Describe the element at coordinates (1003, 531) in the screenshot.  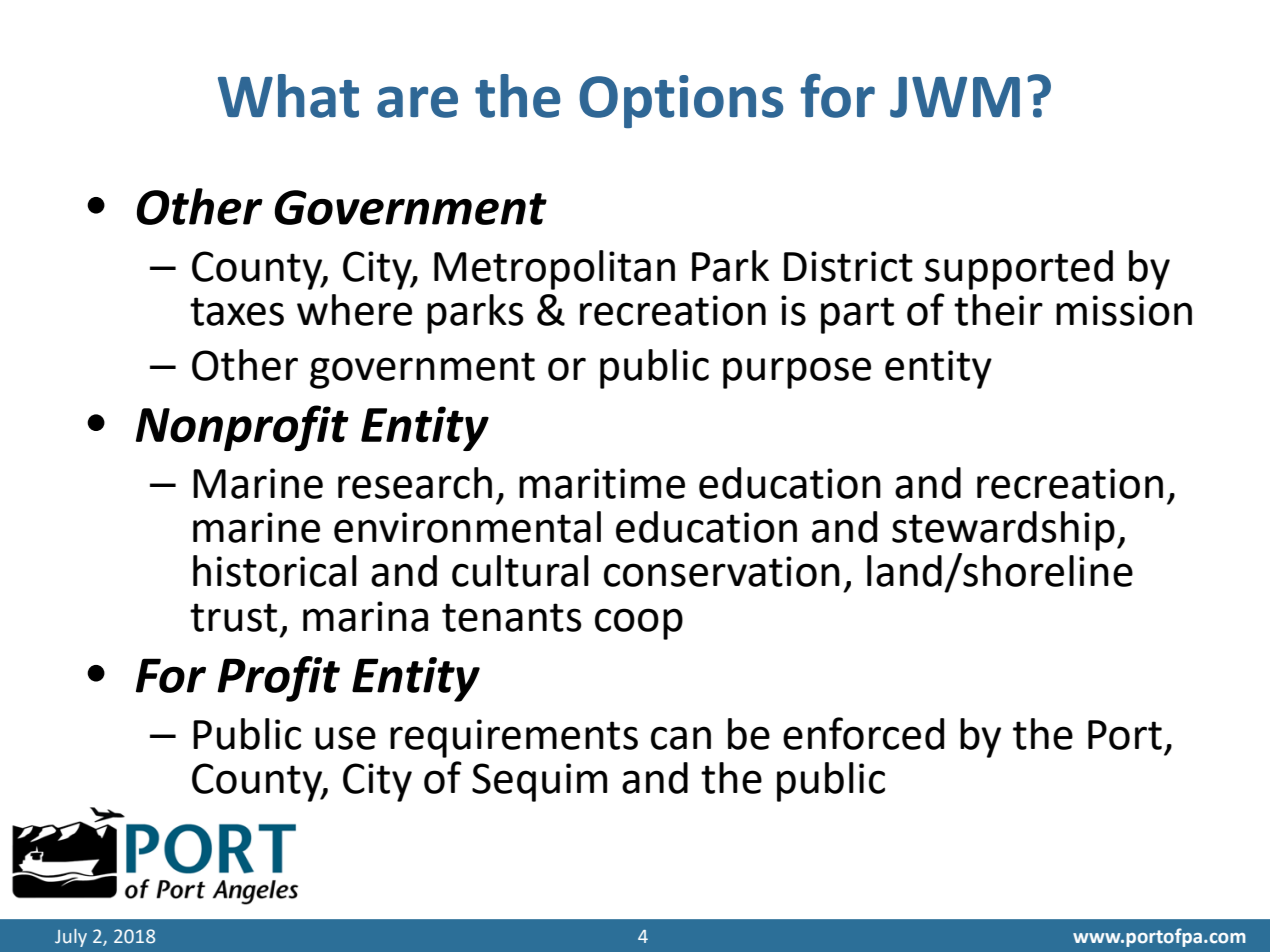
I see `stewardship` at that location.
